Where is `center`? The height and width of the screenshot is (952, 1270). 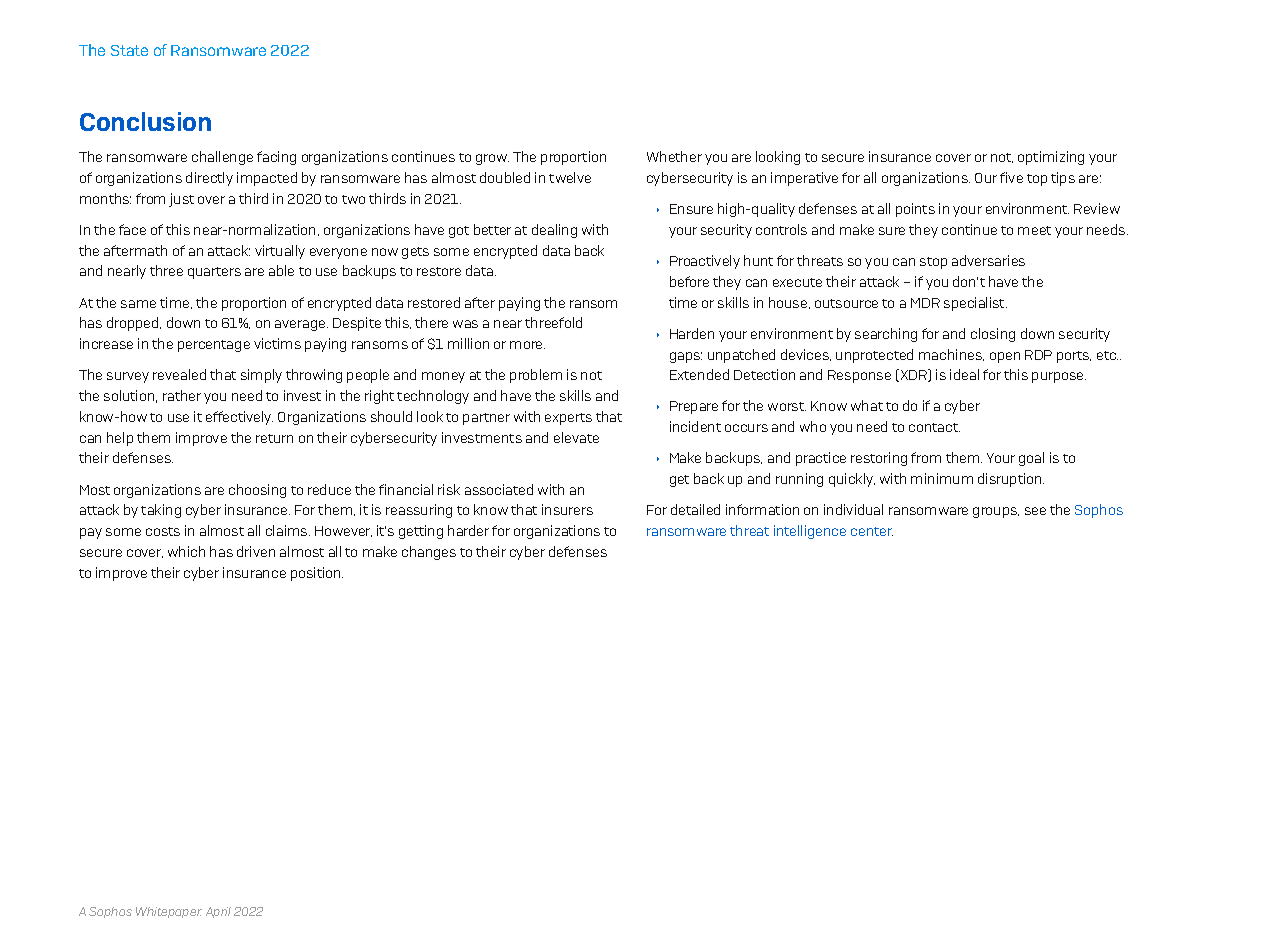 center is located at coordinates (872, 531).
